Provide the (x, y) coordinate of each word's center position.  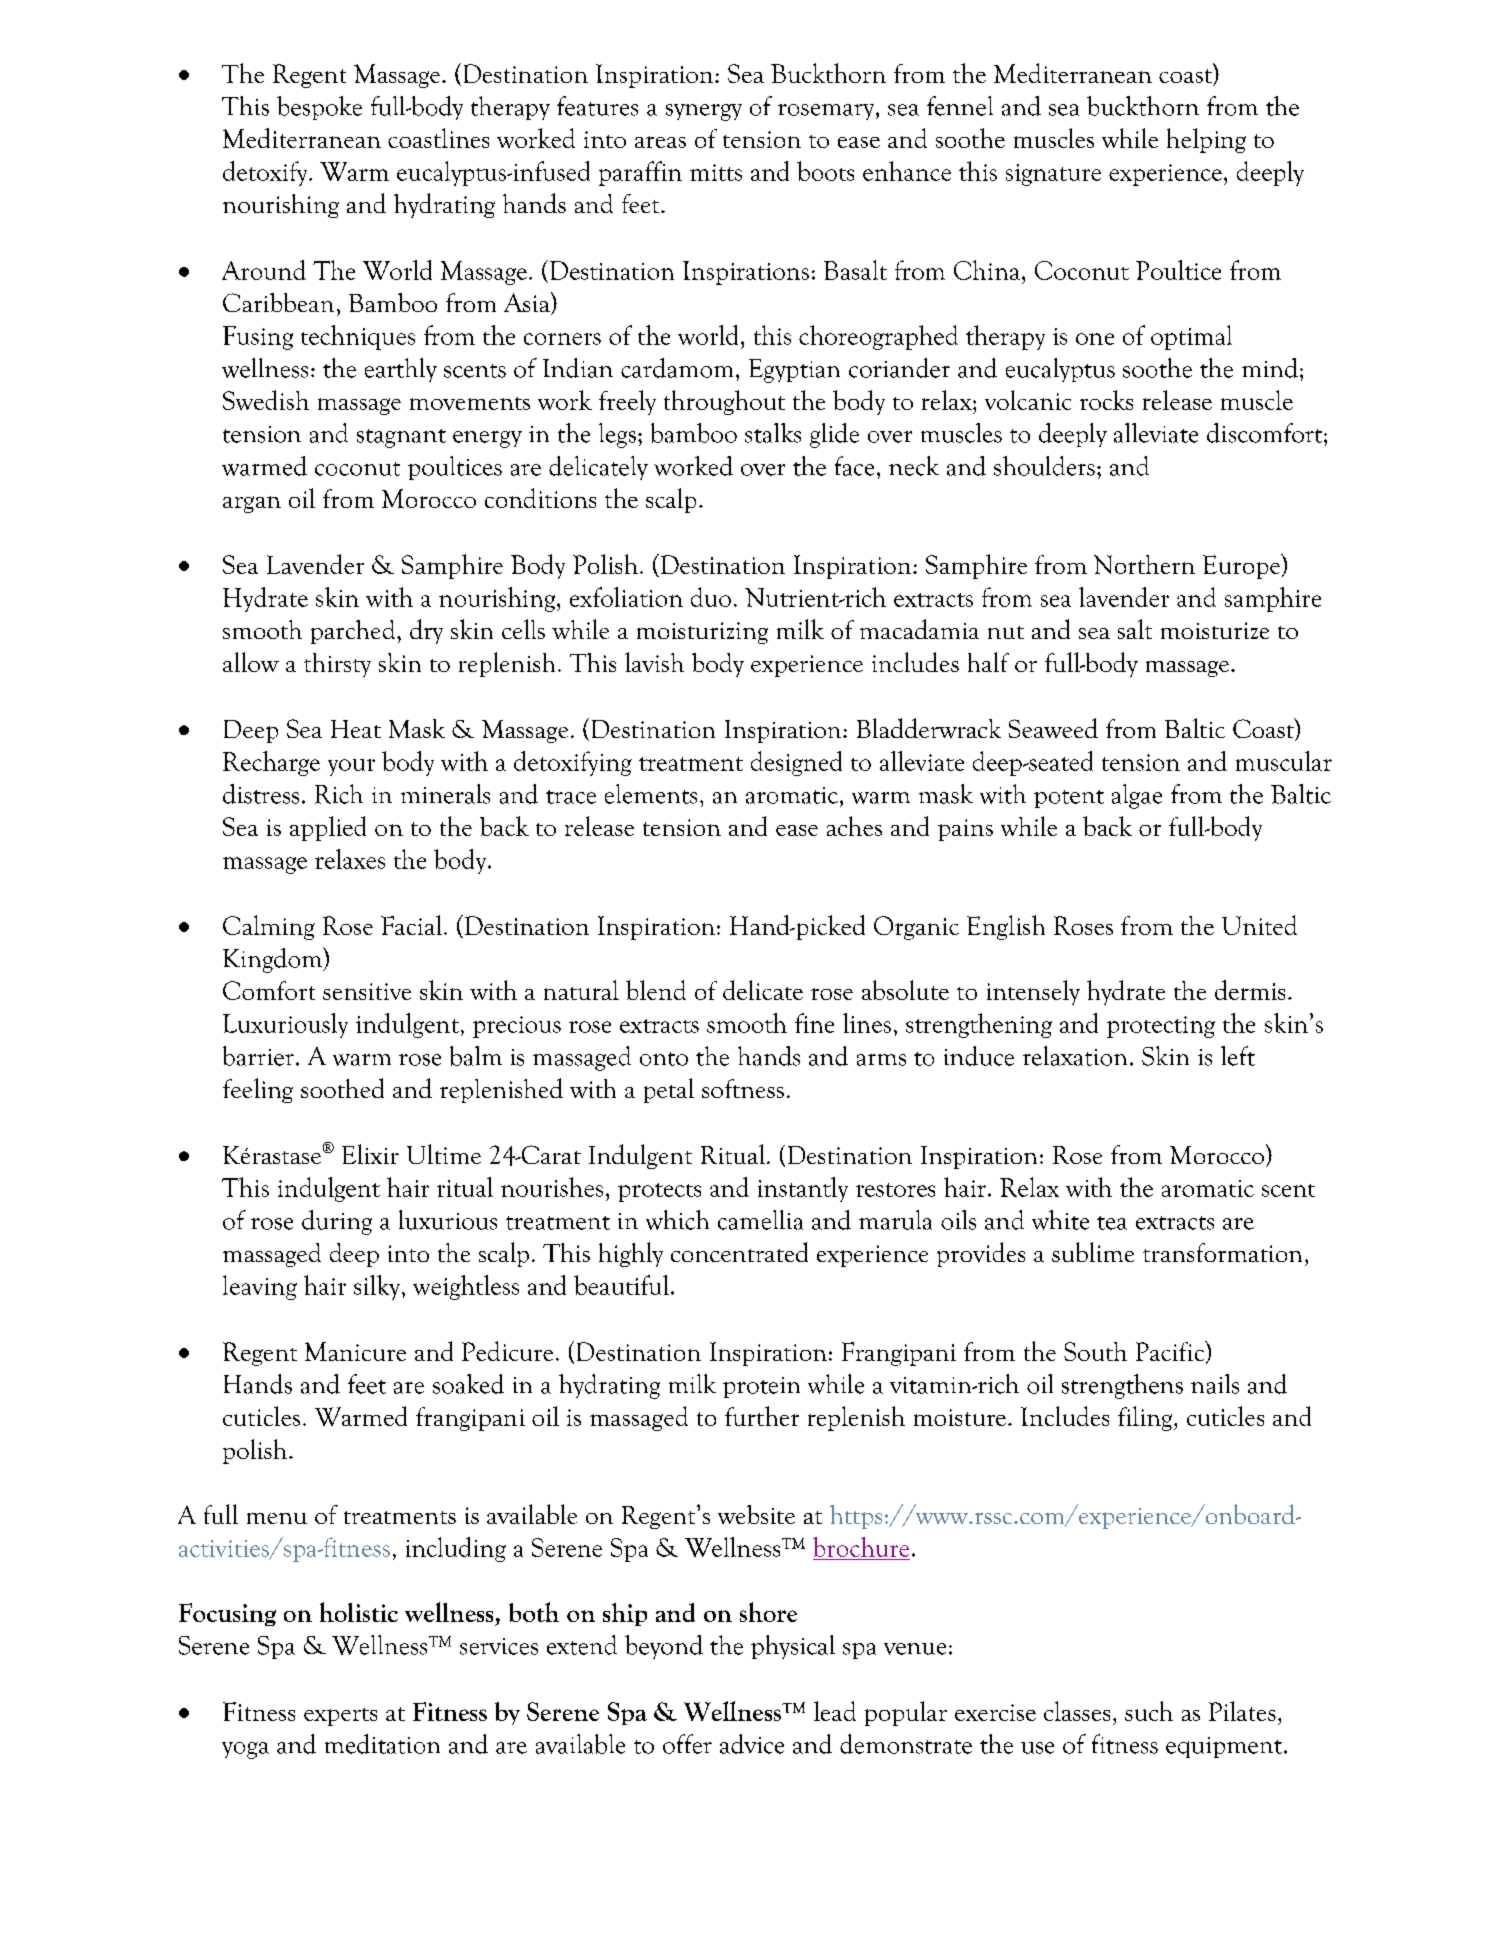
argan (252, 504)
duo (711, 597)
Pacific (1171, 1352)
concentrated (739, 1252)
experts (340, 1717)
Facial (413, 925)
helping (1206, 140)
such (1149, 1711)
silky (378, 1287)
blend (656, 990)
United (1259, 925)
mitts (716, 172)
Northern (1144, 564)
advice (752, 1744)
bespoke (319, 108)
